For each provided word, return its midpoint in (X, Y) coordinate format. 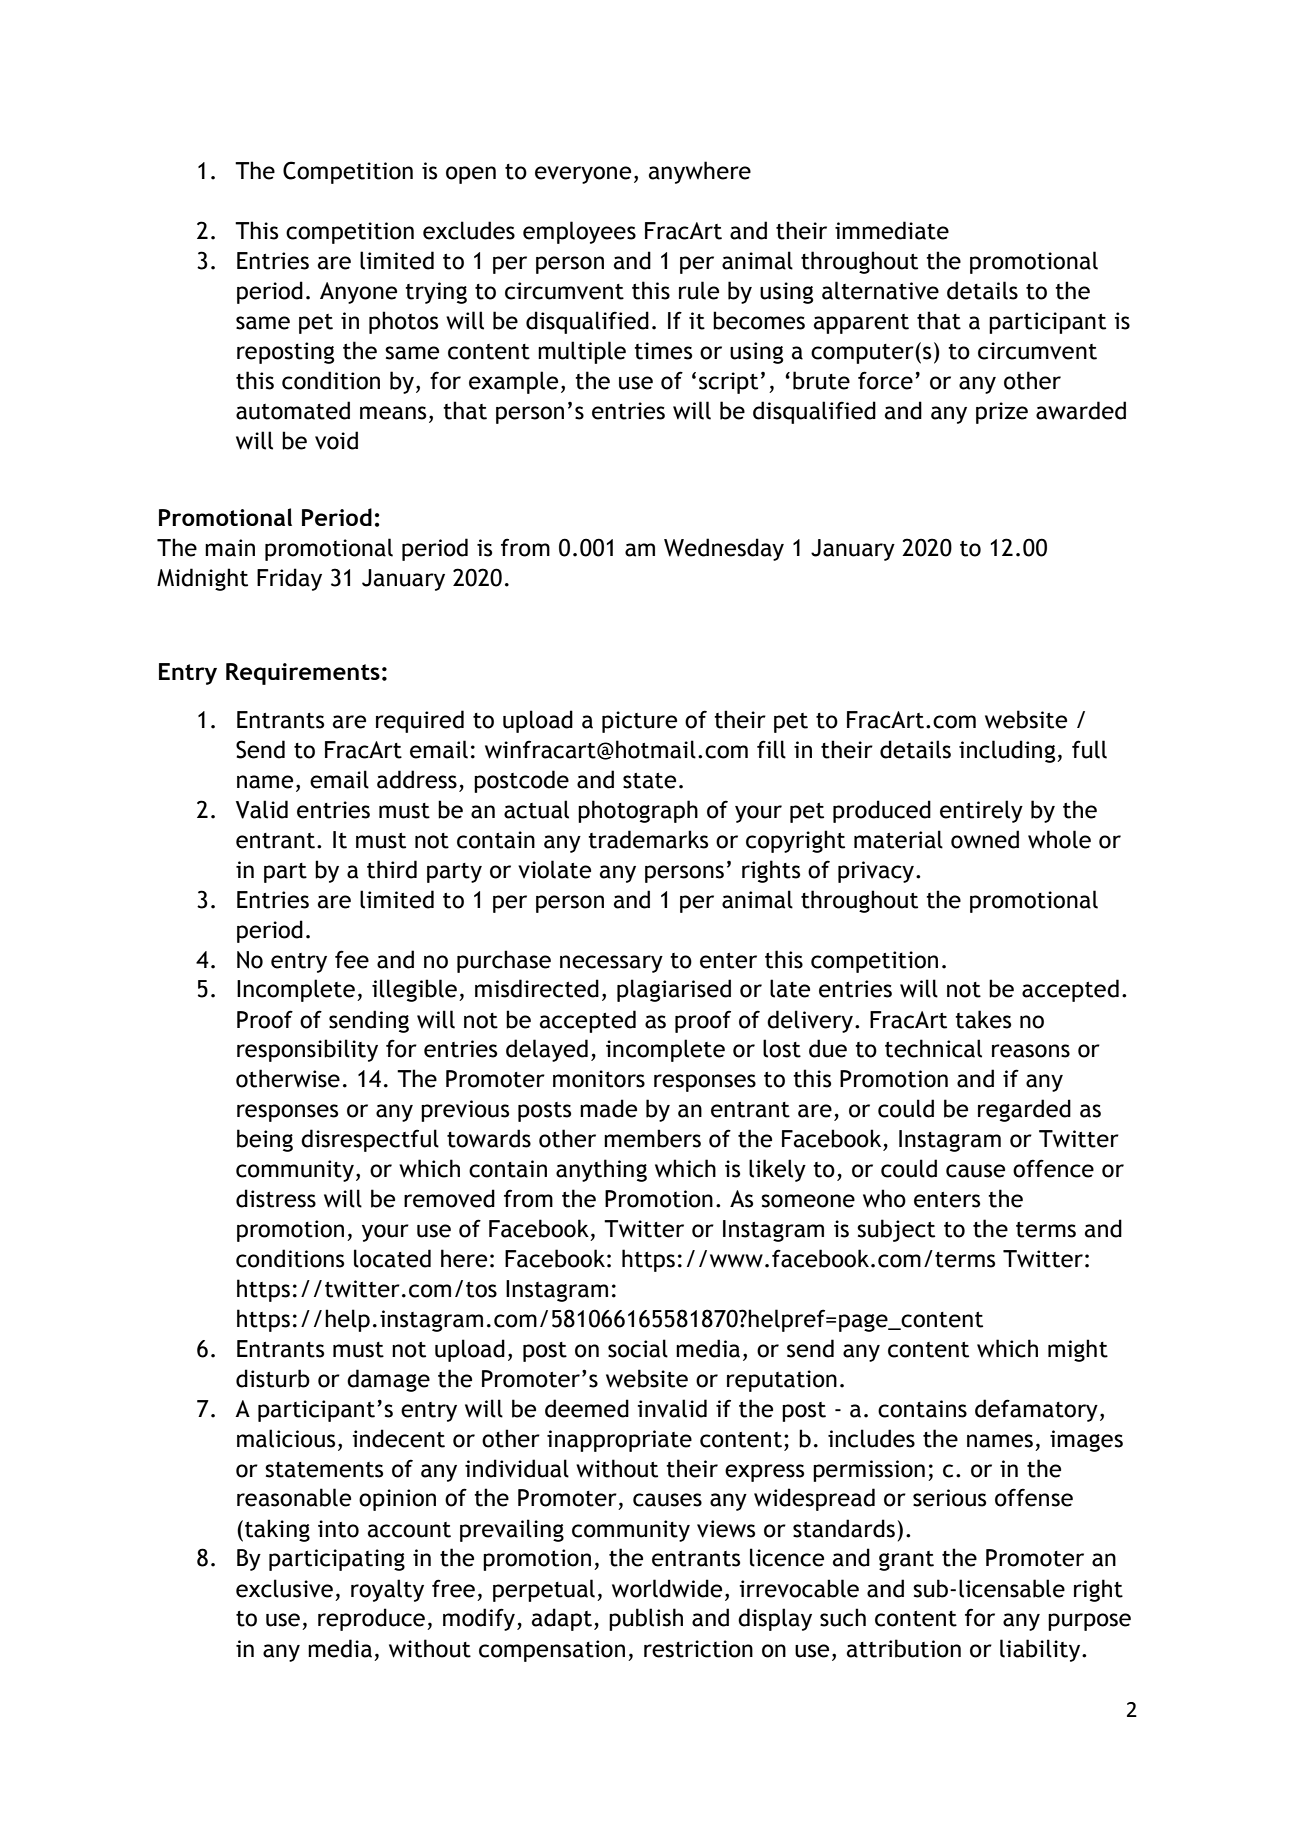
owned (985, 839)
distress (276, 1198)
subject (896, 1230)
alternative (880, 290)
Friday (289, 579)
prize (1002, 413)
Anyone (358, 293)
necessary (611, 964)
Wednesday (724, 549)
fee (352, 959)
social (638, 1348)
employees (579, 232)
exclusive (284, 1588)
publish (646, 1619)
